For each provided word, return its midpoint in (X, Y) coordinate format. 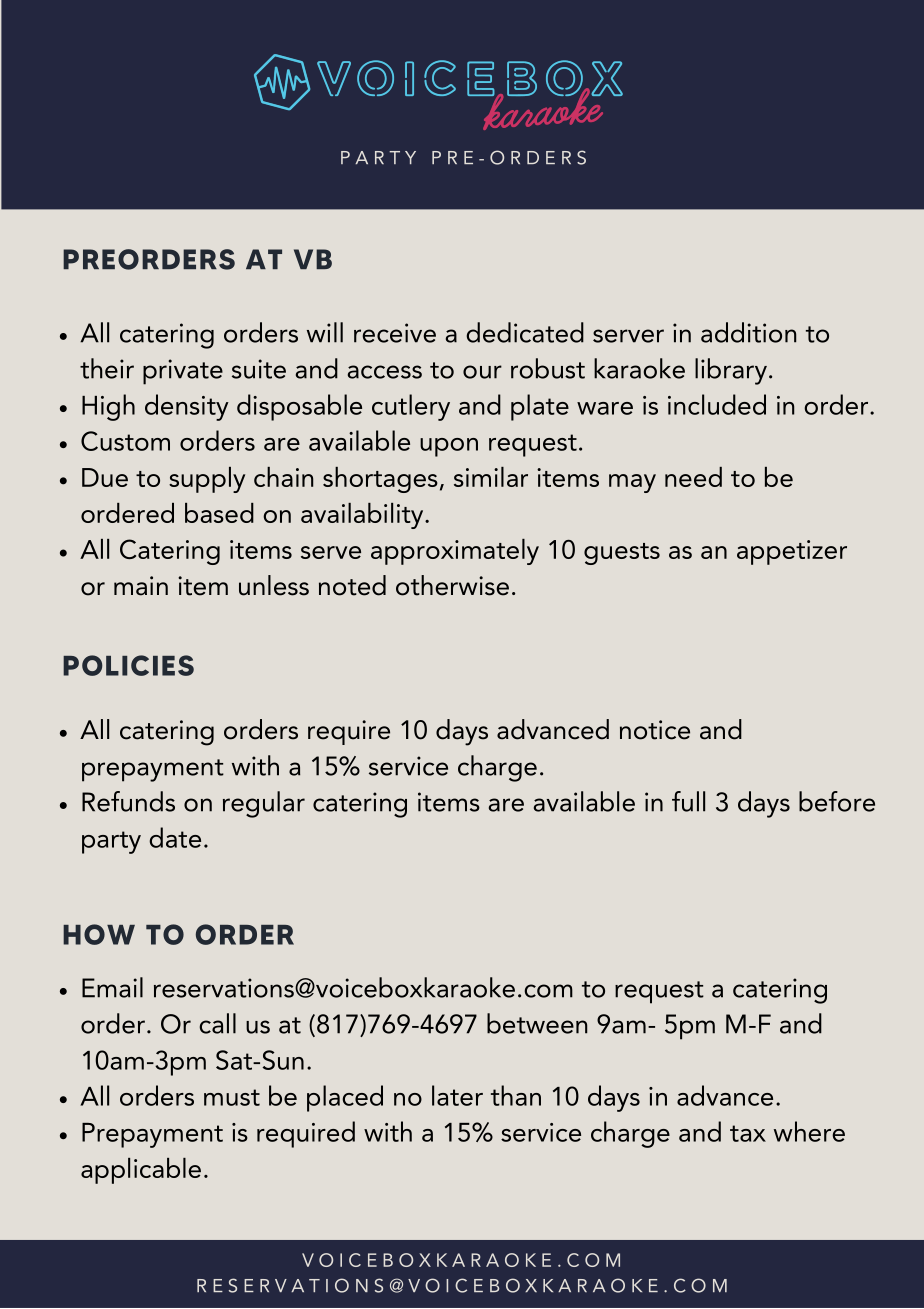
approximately (455, 552)
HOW (99, 934)
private (183, 372)
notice (655, 730)
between (537, 1023)
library (731, 371)
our (482, 372)
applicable (141, 1171)
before (837, 801)
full (688, 801)
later (457, 1095)
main (141, 586)
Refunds (128, 801)
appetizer (792, 552)
